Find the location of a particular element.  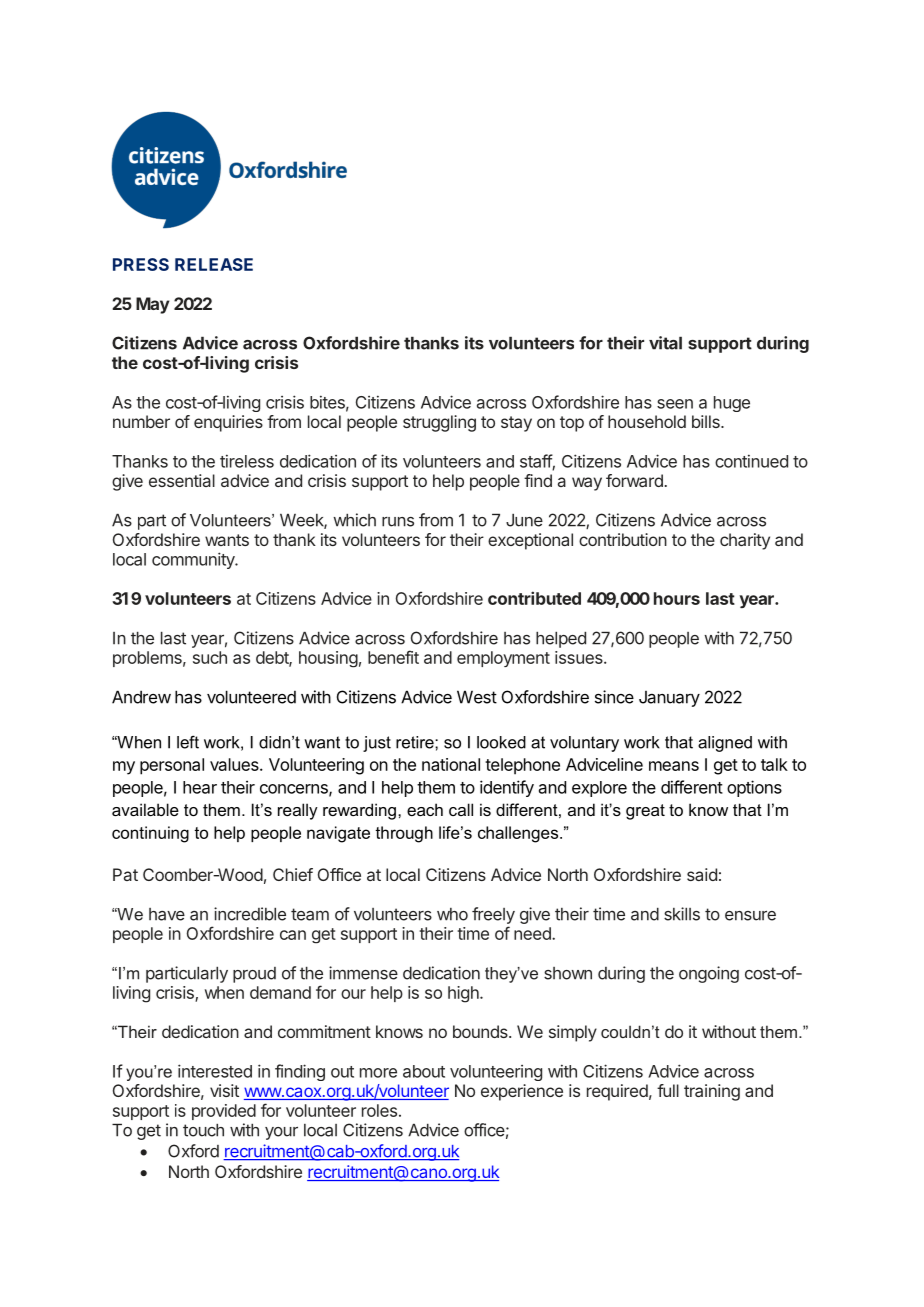

struggling is located at coordinates (439, 423).
